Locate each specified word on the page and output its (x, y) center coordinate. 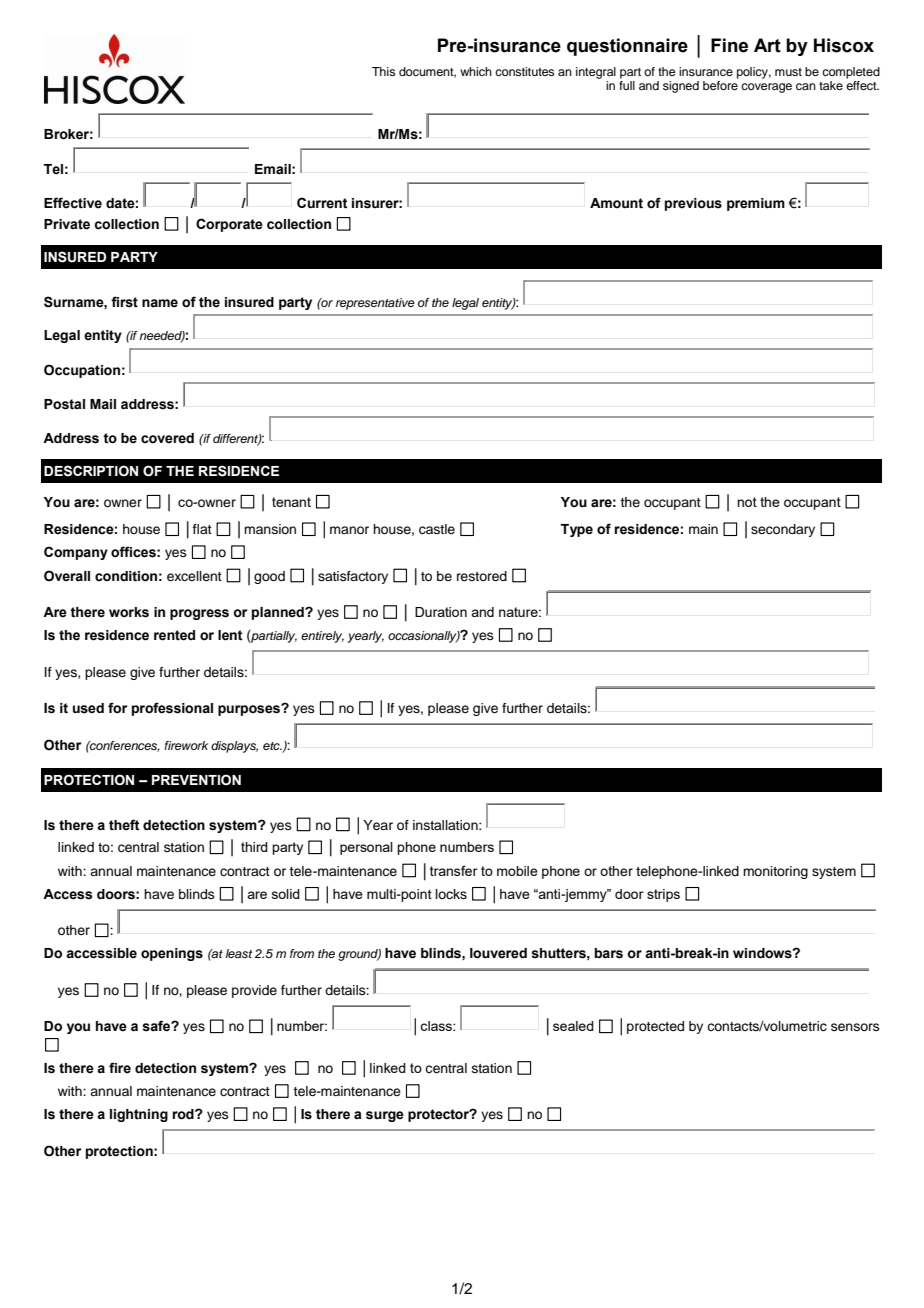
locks (451, 894)
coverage (766, 88)
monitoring (775, 872)
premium (756, 204)
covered (167, 438)
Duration (441, 612)
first (124, 302)
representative (375, 304)
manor (349, 530)
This (384, 71)
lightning (139, 1115)
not (747, 502)
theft (124, 825)
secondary (783, 530)
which (476, 71)
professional (172, 709)
